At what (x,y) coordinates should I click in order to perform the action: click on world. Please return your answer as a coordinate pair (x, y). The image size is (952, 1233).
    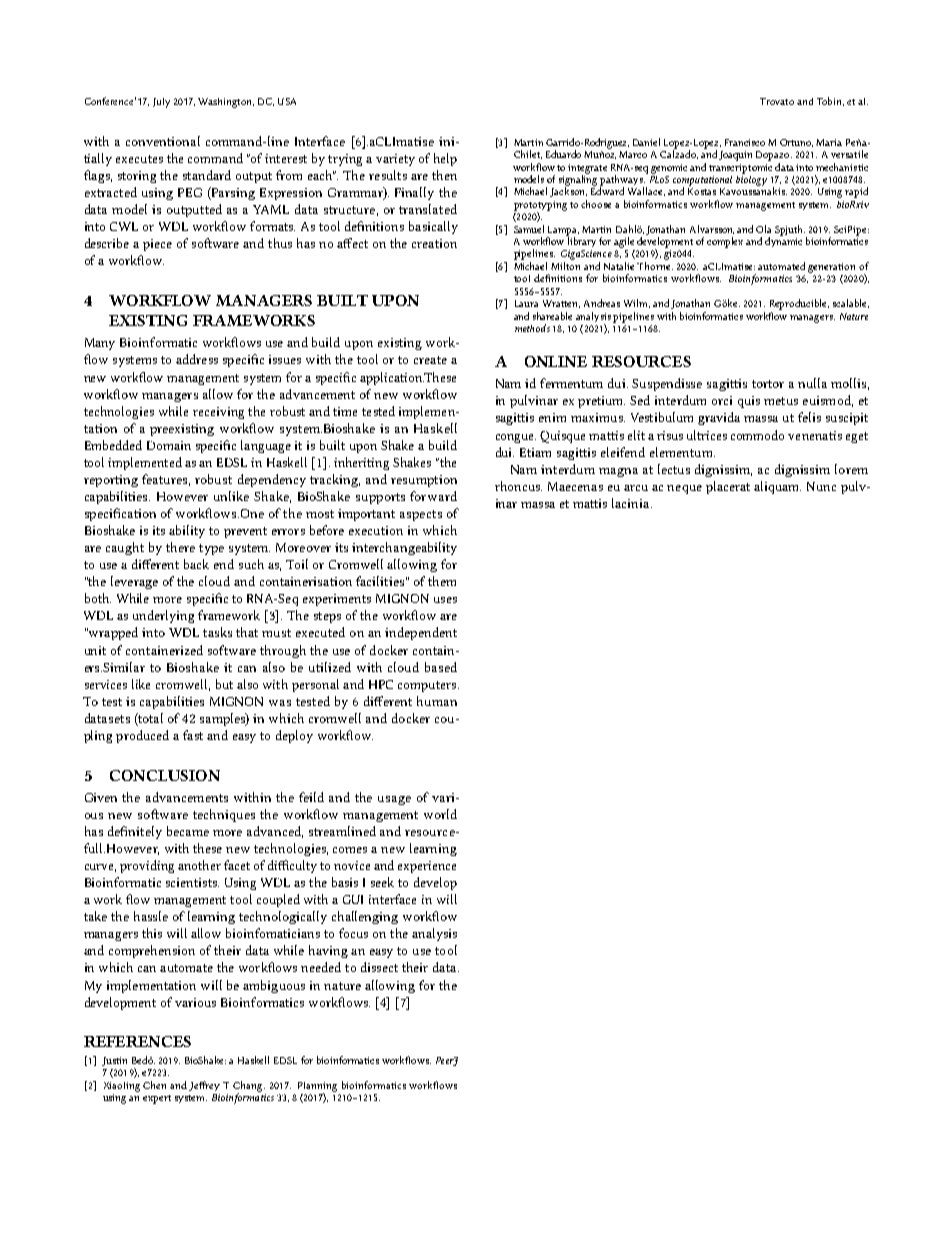
    Looking at the image, I should click on (440, 814).
